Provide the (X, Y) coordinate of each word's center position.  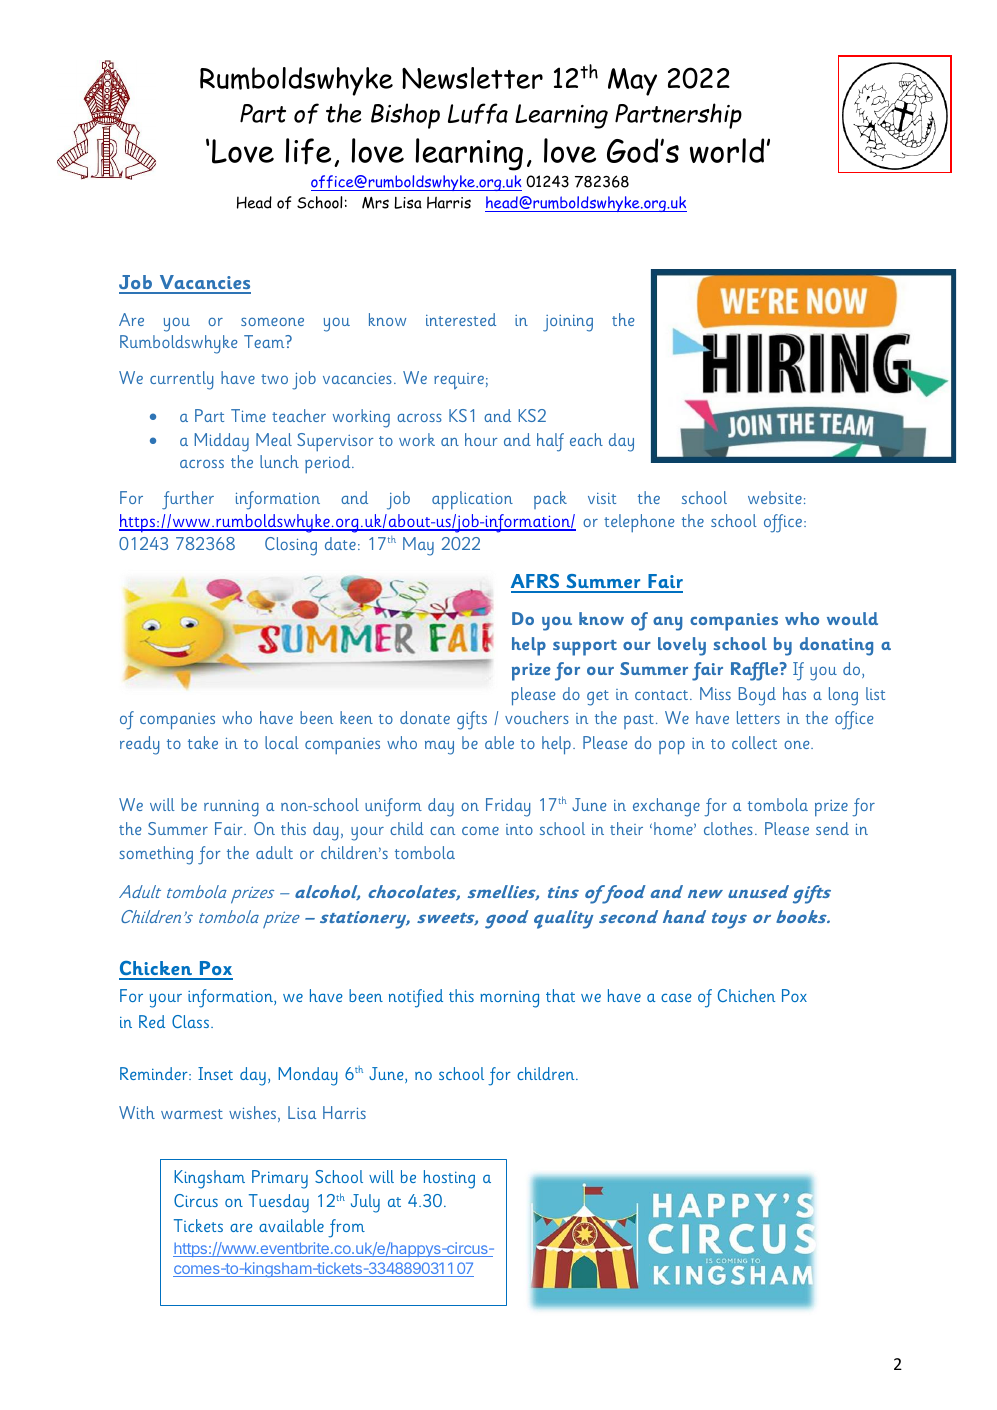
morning (509, 999)
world (727, 150)
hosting (449, 1179)
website (775, 497)
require (459, 381)
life (308, 151)
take (203, 742)
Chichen (746, 995)
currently (181, 380)
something (156, 855)
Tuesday (279, 1203)
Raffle (756, 671)
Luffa (478, 113)
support (585, 648)
